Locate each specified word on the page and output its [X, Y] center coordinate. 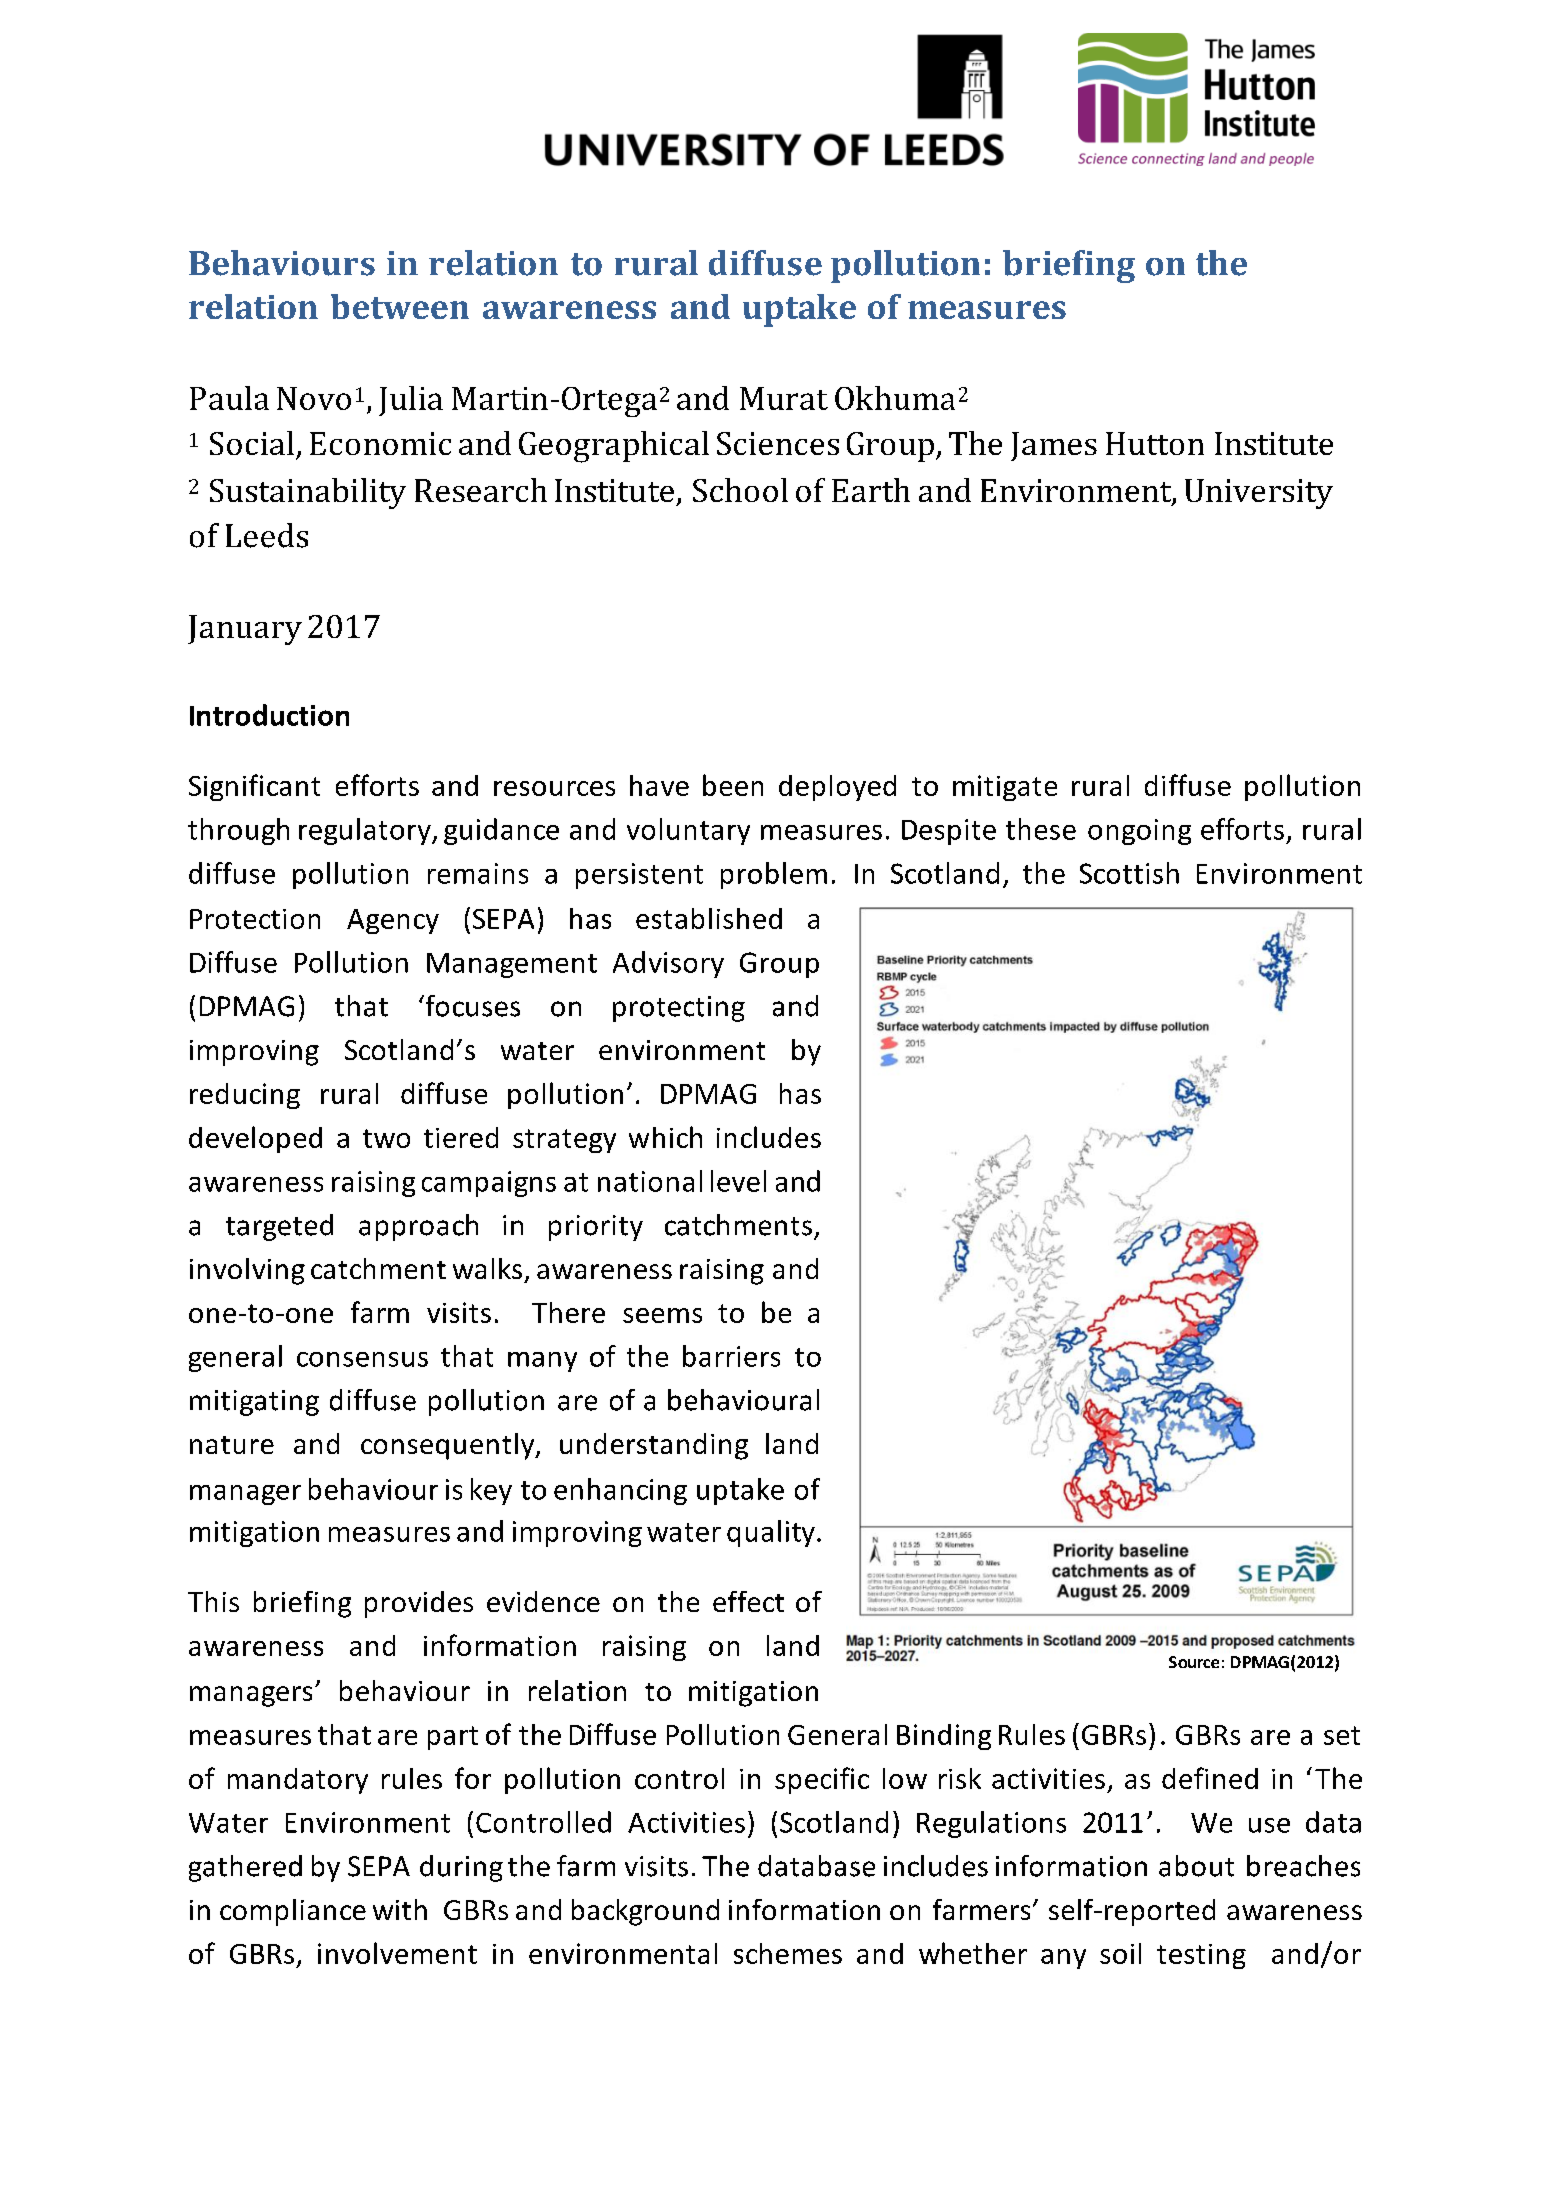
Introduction [269, 715]
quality [771, 1533]
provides [419, 1604]
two [386, 1138]
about [1196, 1866]
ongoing [1139, 832]
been [733, 785]
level [738, 1181]
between [400, 306]
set [1342, 1735]
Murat [784, 398]
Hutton [1155, 443]
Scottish [1129, 873]
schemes [788, 1953]
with [400, 1909]
